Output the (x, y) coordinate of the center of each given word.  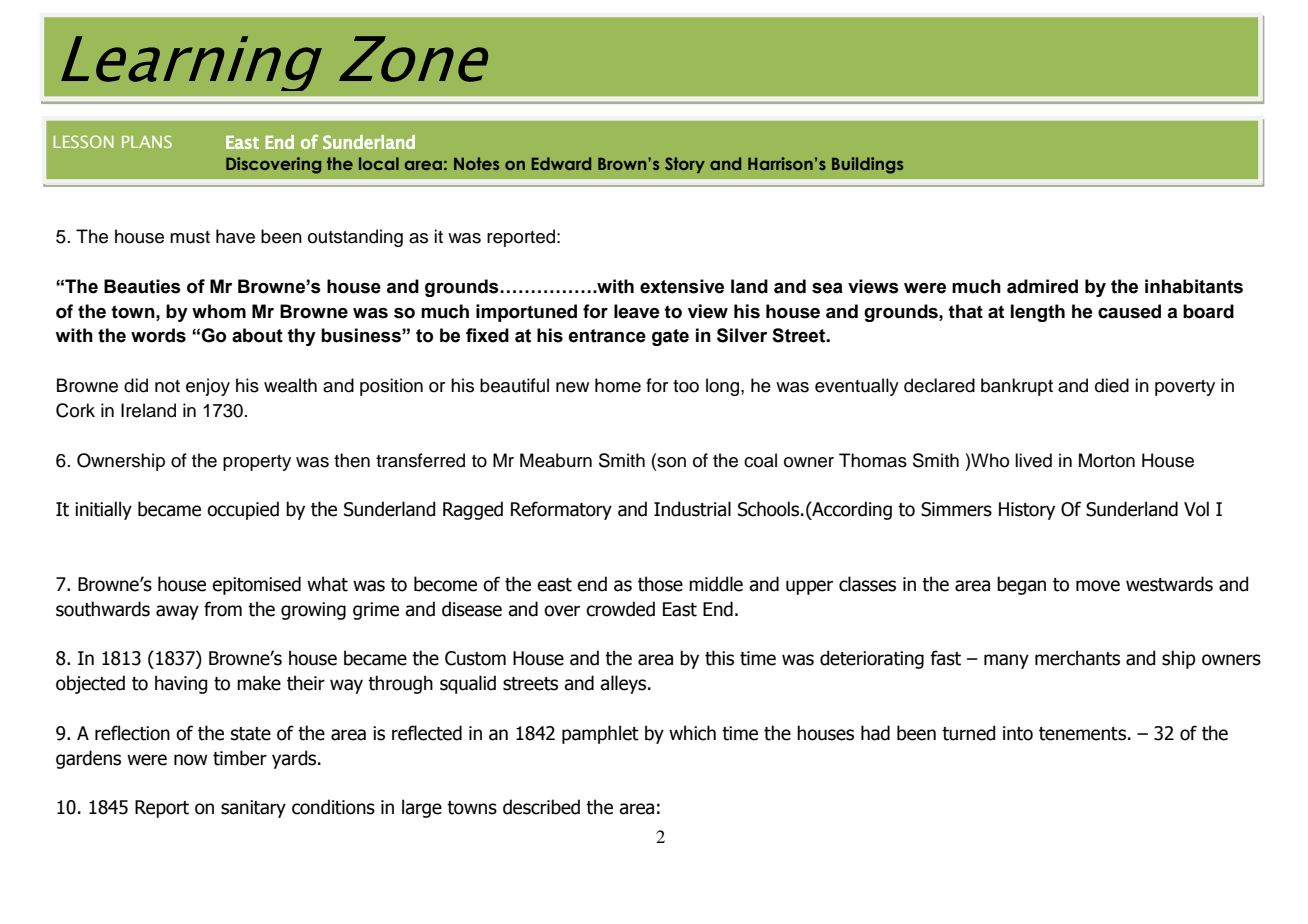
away (177, 612)
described (541, 807)
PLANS (147, 141)
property (257, 463)
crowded (620, 609)
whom (219, 311)
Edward (561, 163)
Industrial (692, 509)
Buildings (867, 165)
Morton (1107, 460)
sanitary (253, 809)
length (1038, 313)
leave (637, 311)
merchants (1077, 658)
